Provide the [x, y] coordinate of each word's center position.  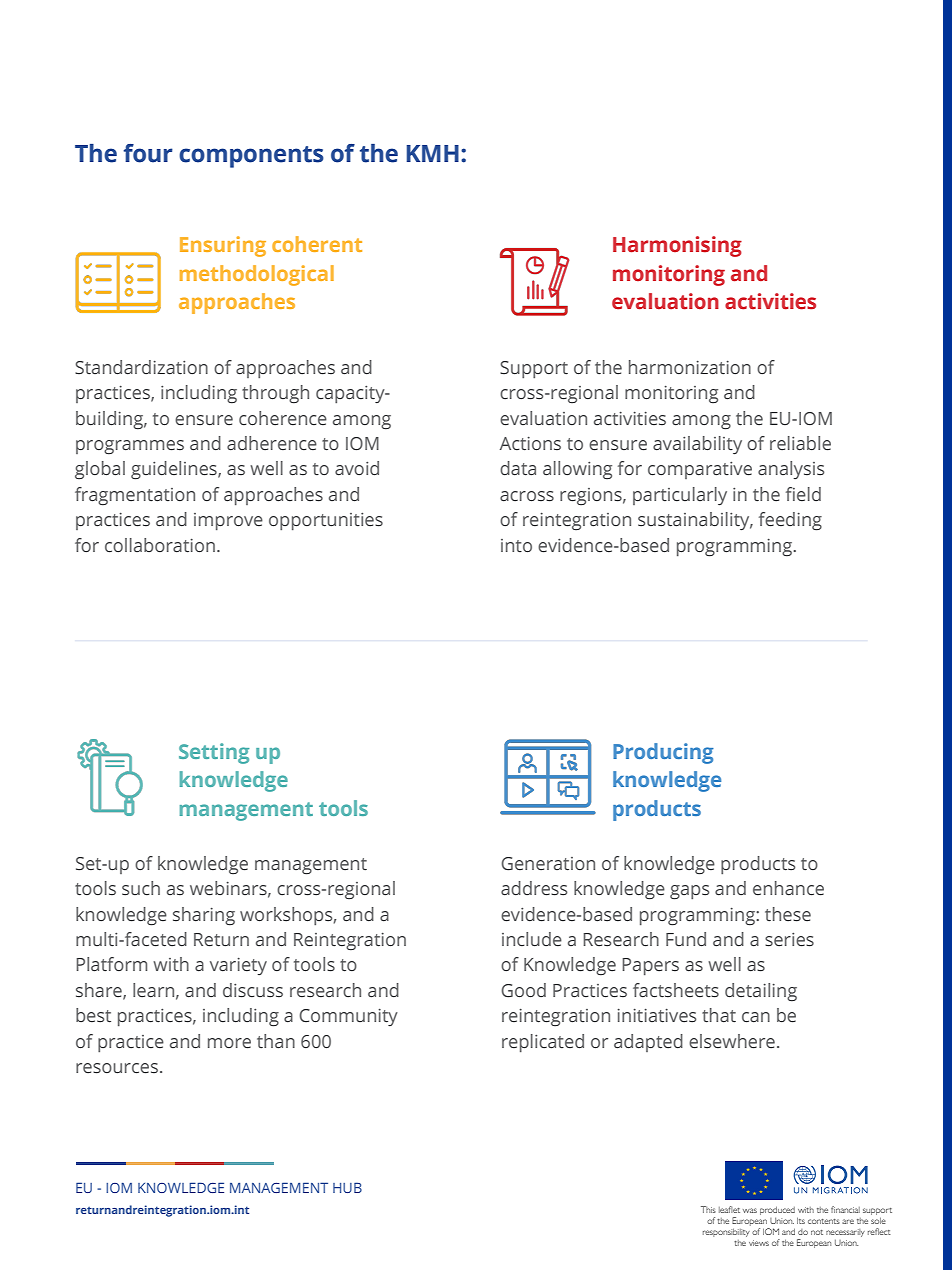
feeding [790, 521]
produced [777, 1210]
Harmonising [677, 246]
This [708, 1209]
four [148, 153]
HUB [347, 1187]
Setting [214, 753]
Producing [663, 753]
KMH [433, 153]
